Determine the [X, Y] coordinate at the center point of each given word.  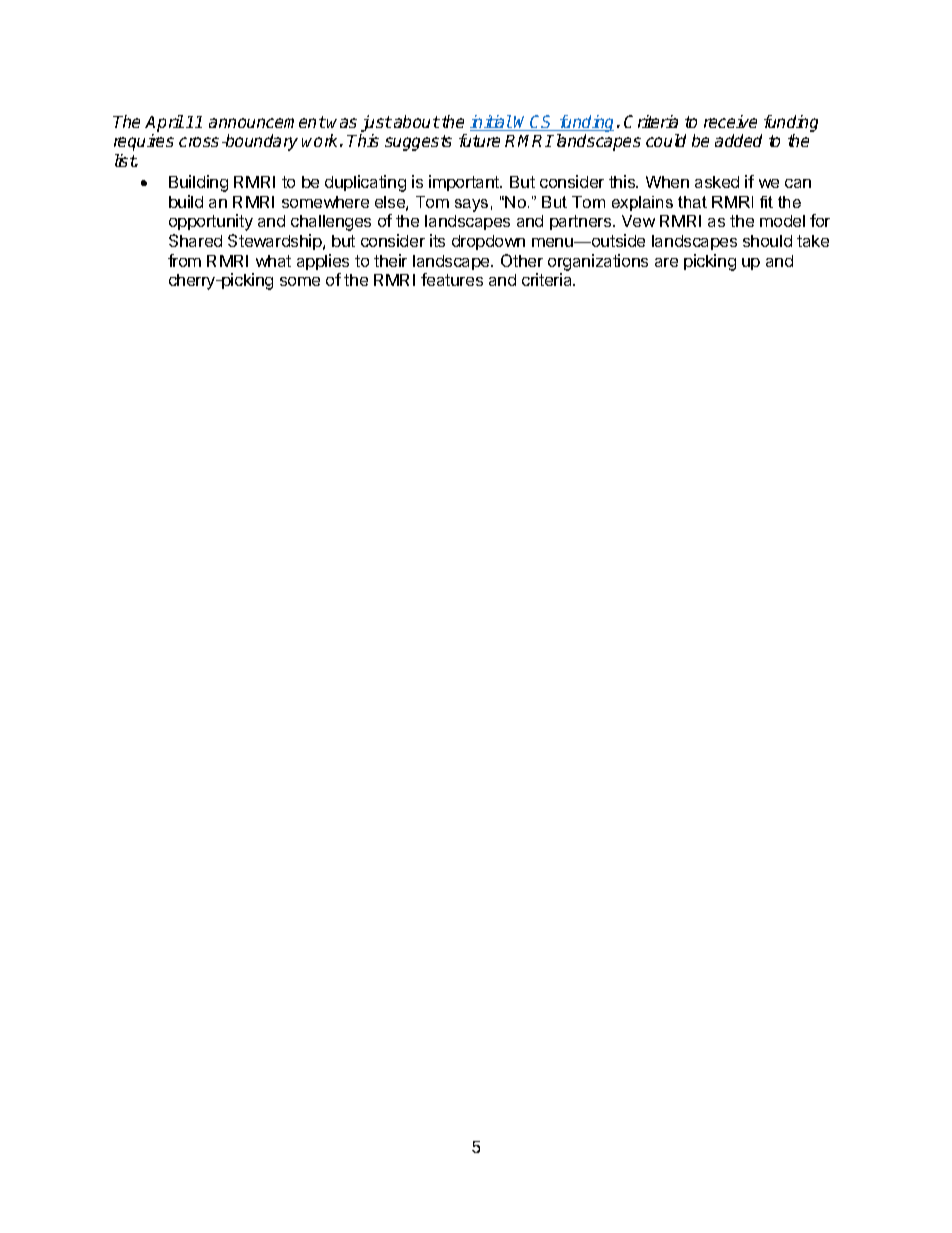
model [782, 221]
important [465, 183]
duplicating [365, 183]
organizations [598, 262]
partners [582, 222]
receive [730, 121]
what [273, 261]
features [452, 279]
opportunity [211, 222]
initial [491, 123]
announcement [267, 122]
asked [717, 182]
